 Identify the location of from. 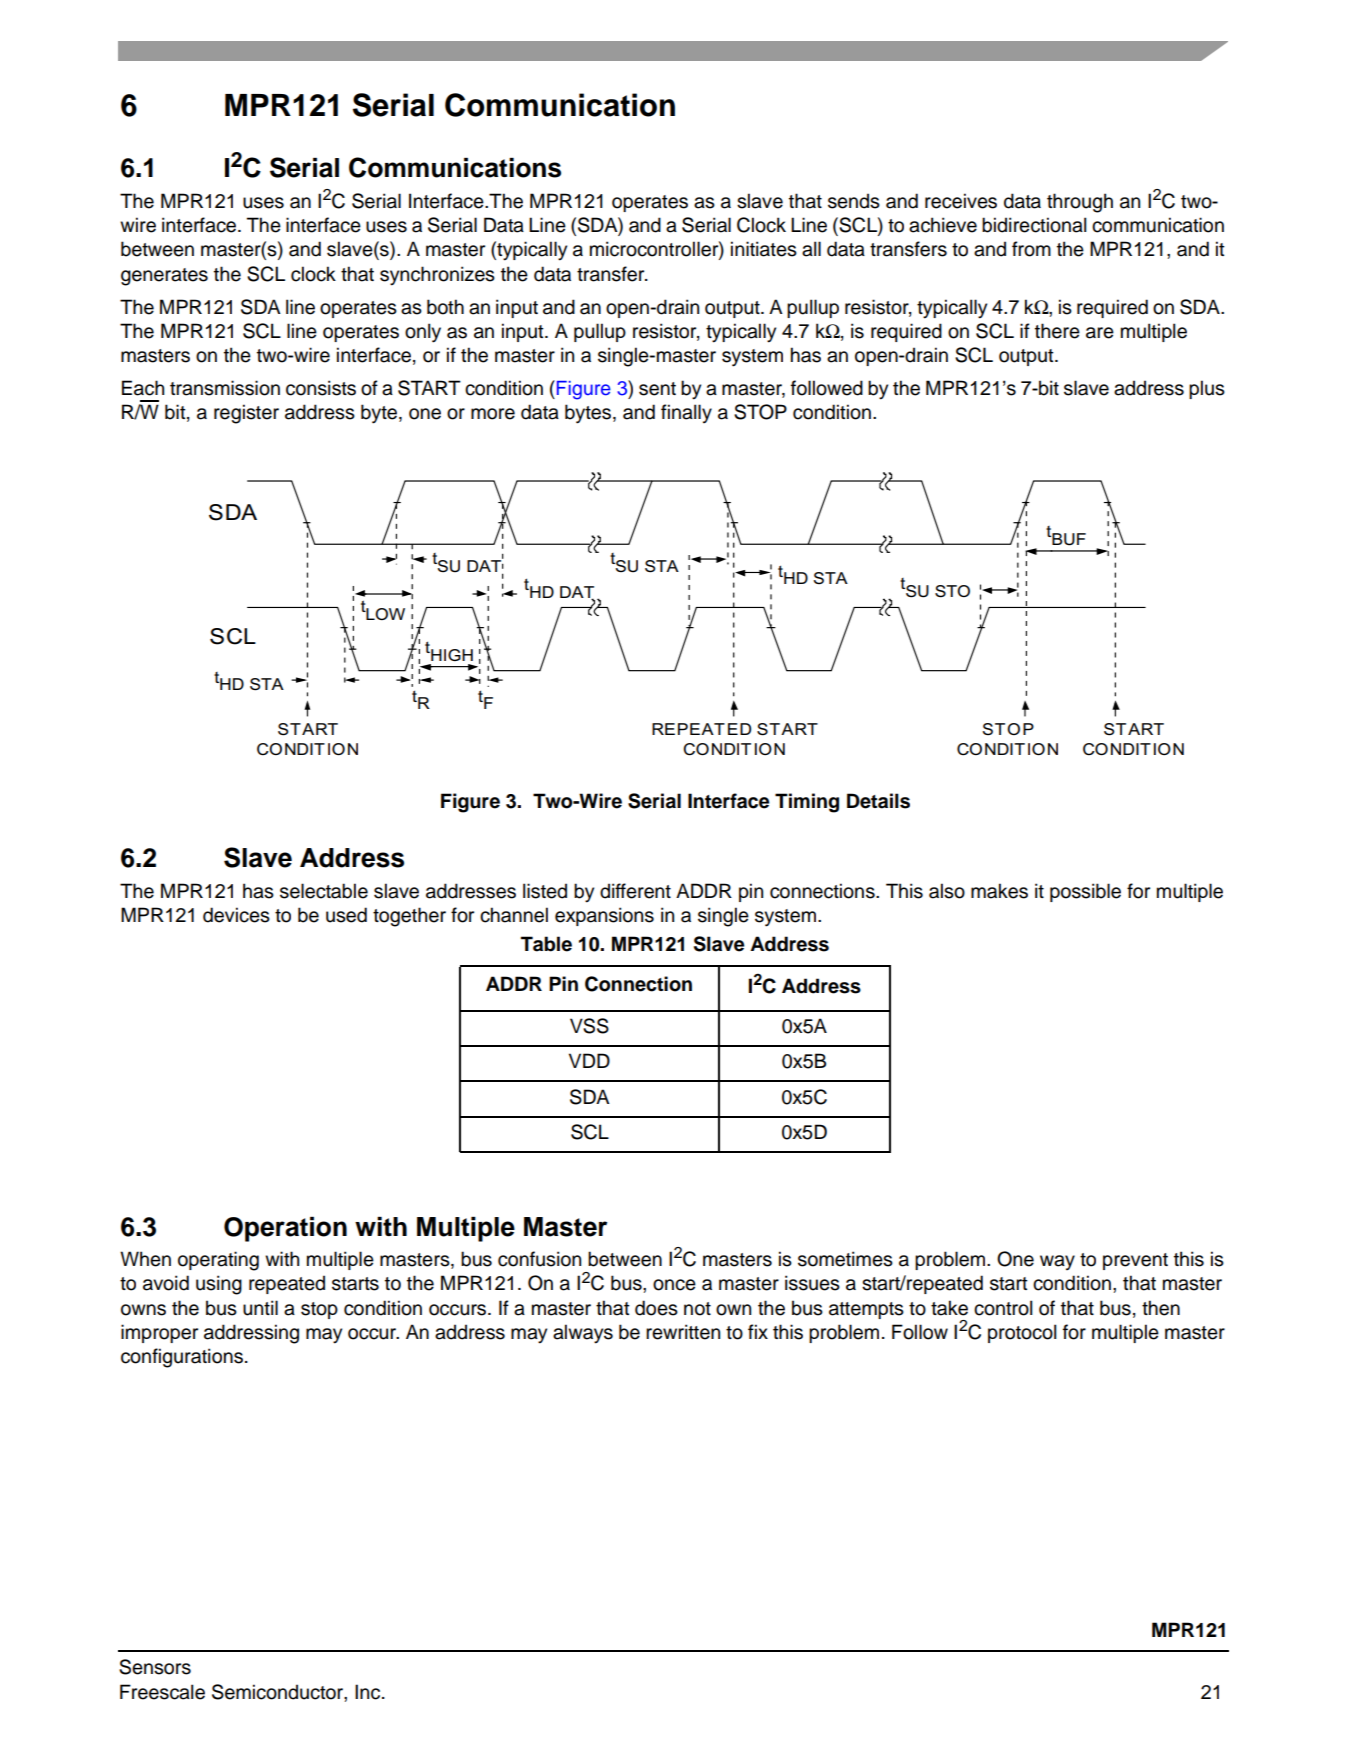
(1031, 249).
